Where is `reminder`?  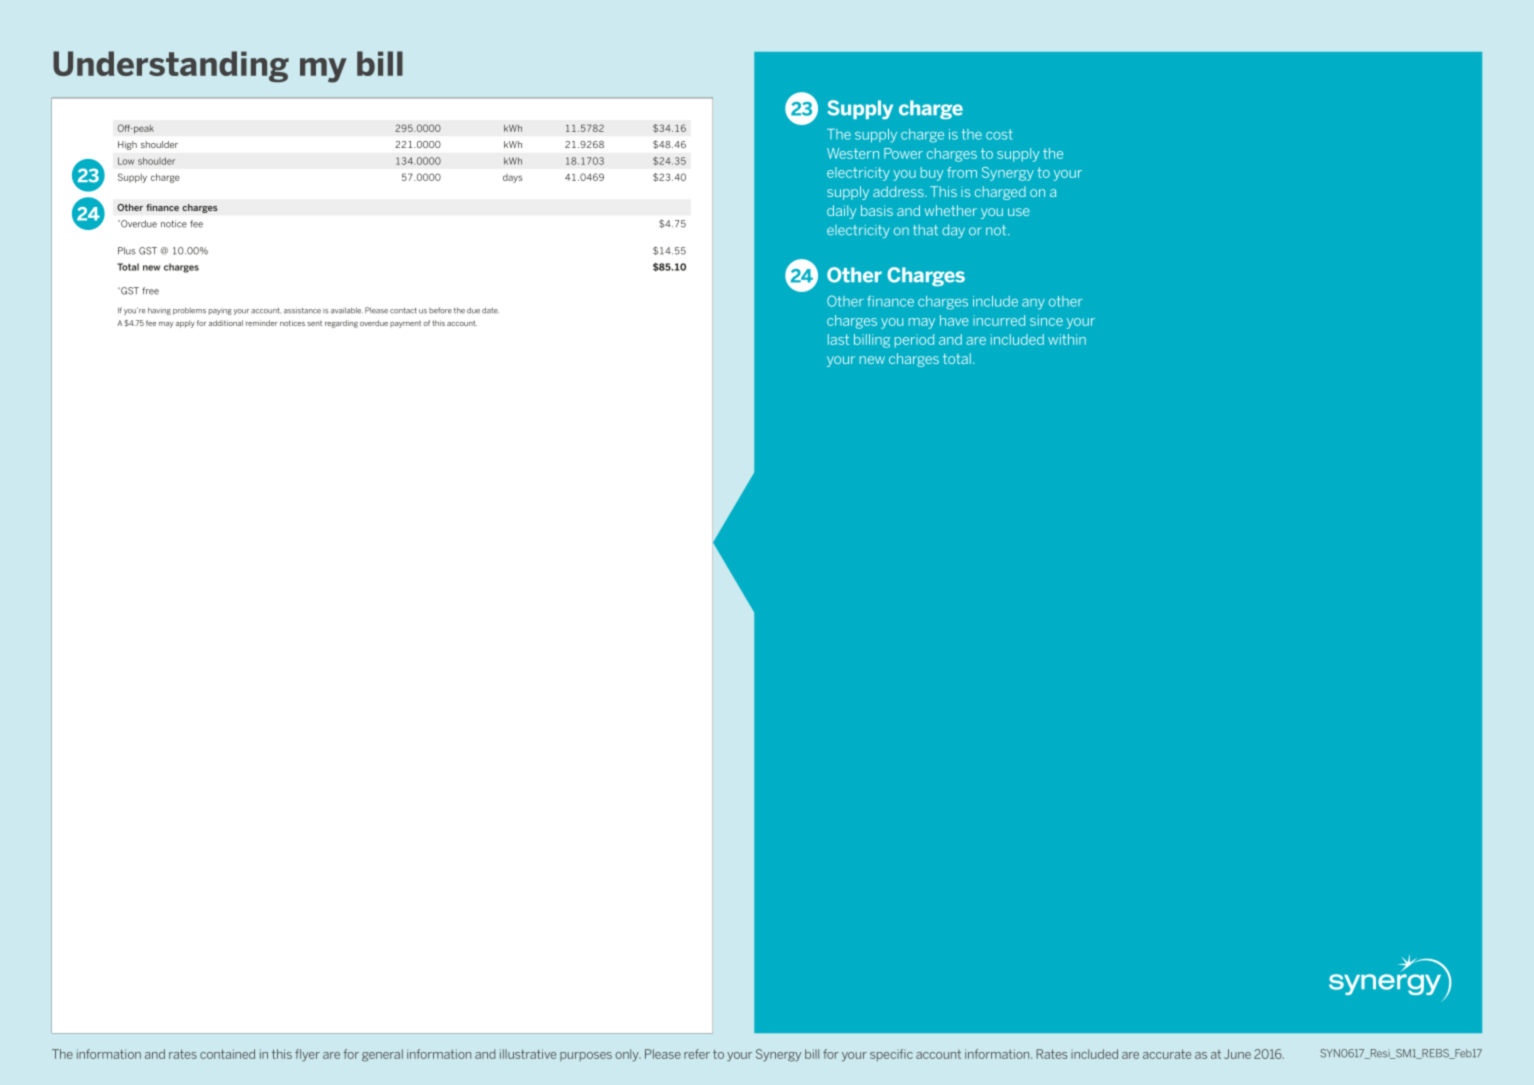 reminder is located at coordinates (261, 323).
